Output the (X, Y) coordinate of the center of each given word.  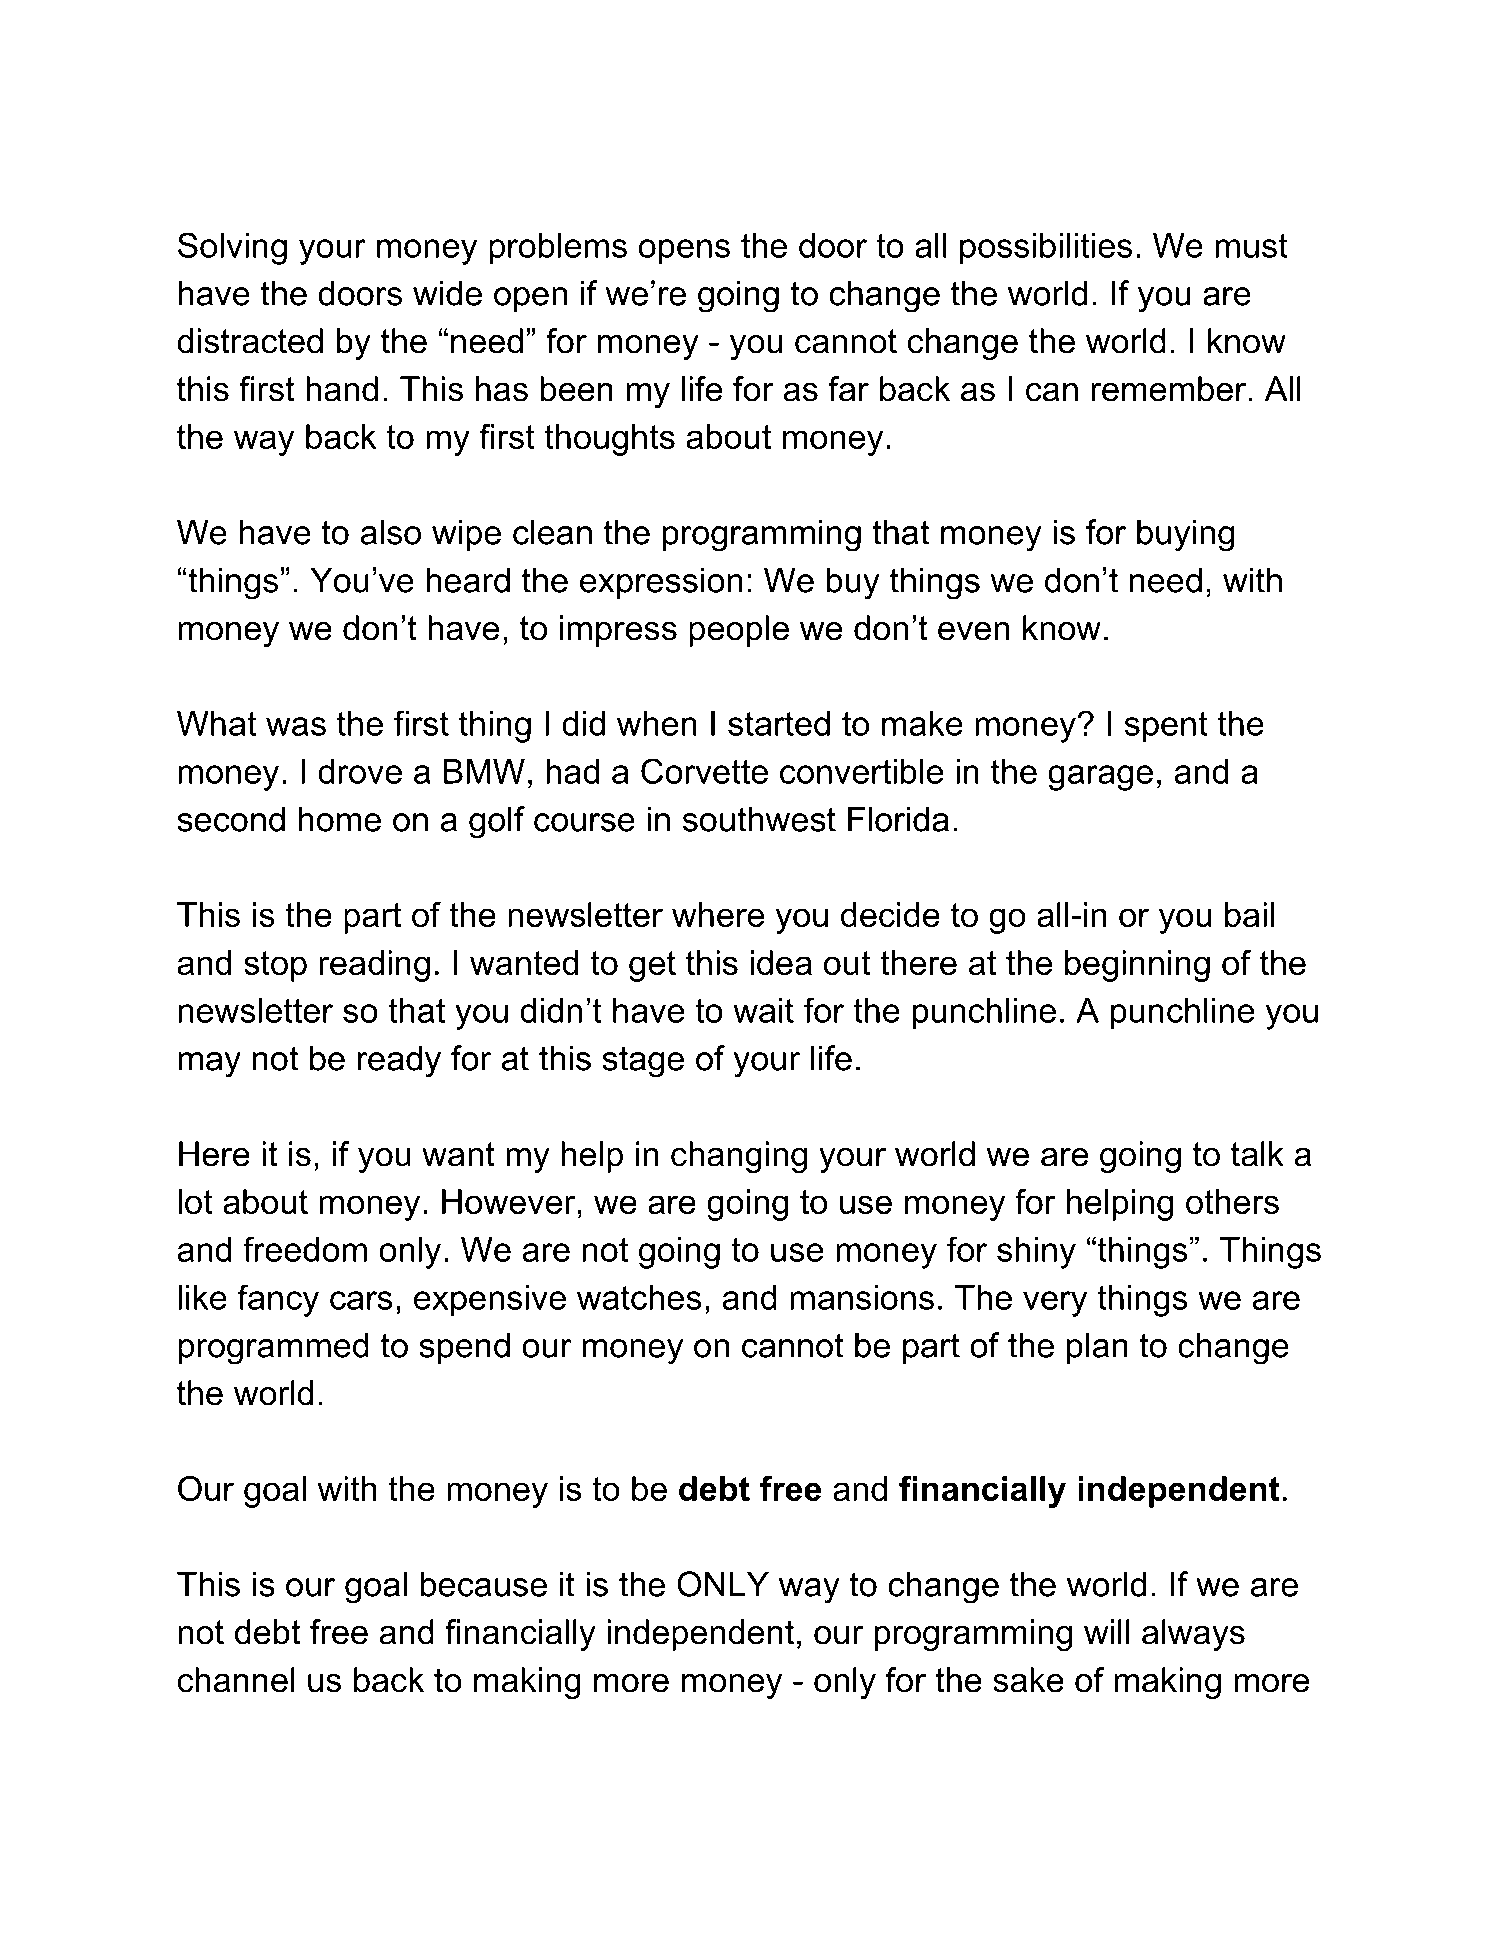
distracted (250, 341)
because (483, 1584)
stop (275, 966)
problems (558, 249)
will (1107, 1631)
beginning (1137, 966)
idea (781, 962)
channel (236, 1680)
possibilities (1046, 249)
